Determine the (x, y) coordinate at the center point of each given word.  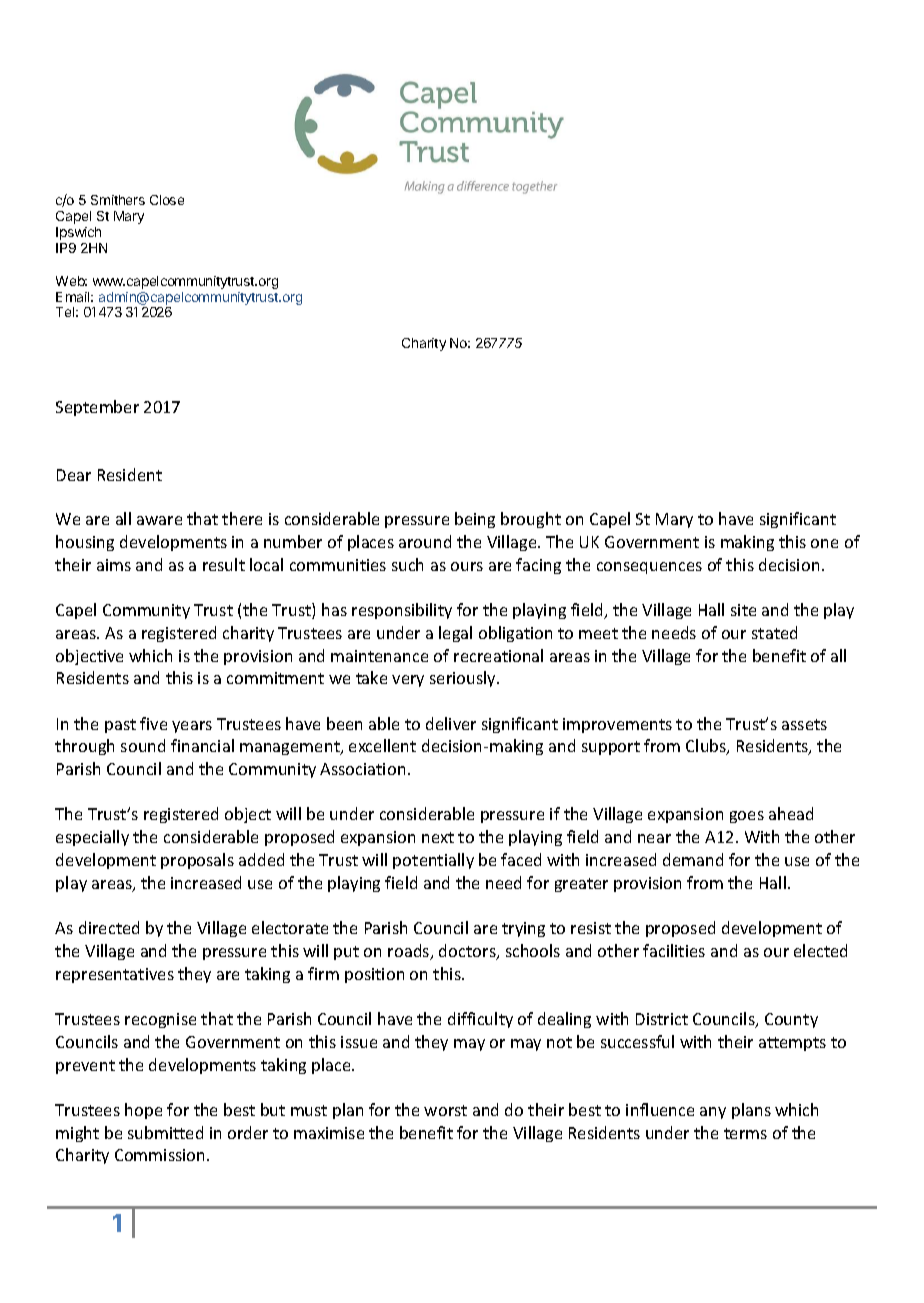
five (153, 723)
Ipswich (78, 233)
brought (531, 520)
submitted (165, 1132)
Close (167, 200)
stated (774, 632)
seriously (464, 679)
